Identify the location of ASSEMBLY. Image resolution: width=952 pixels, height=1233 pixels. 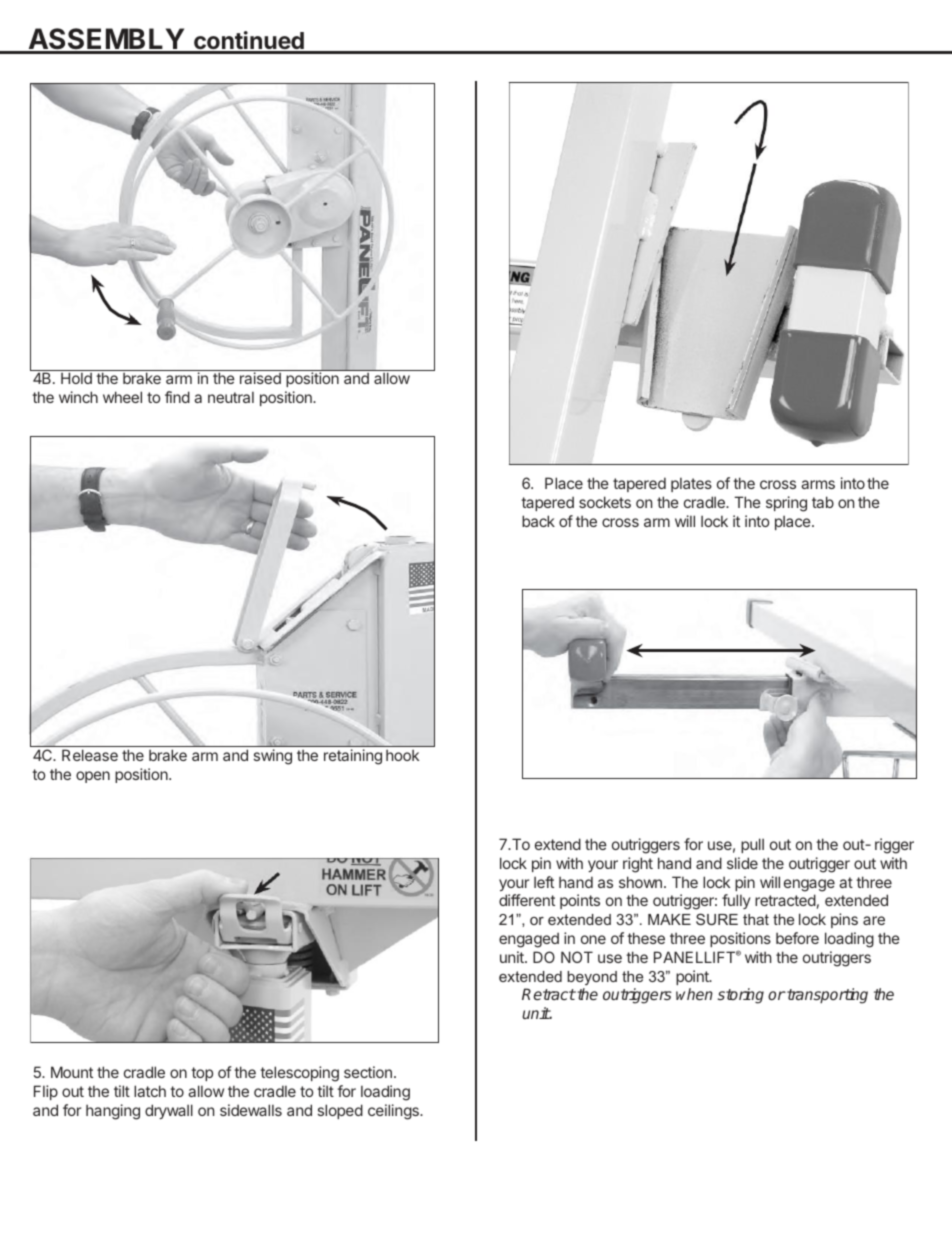
(106, 40).
